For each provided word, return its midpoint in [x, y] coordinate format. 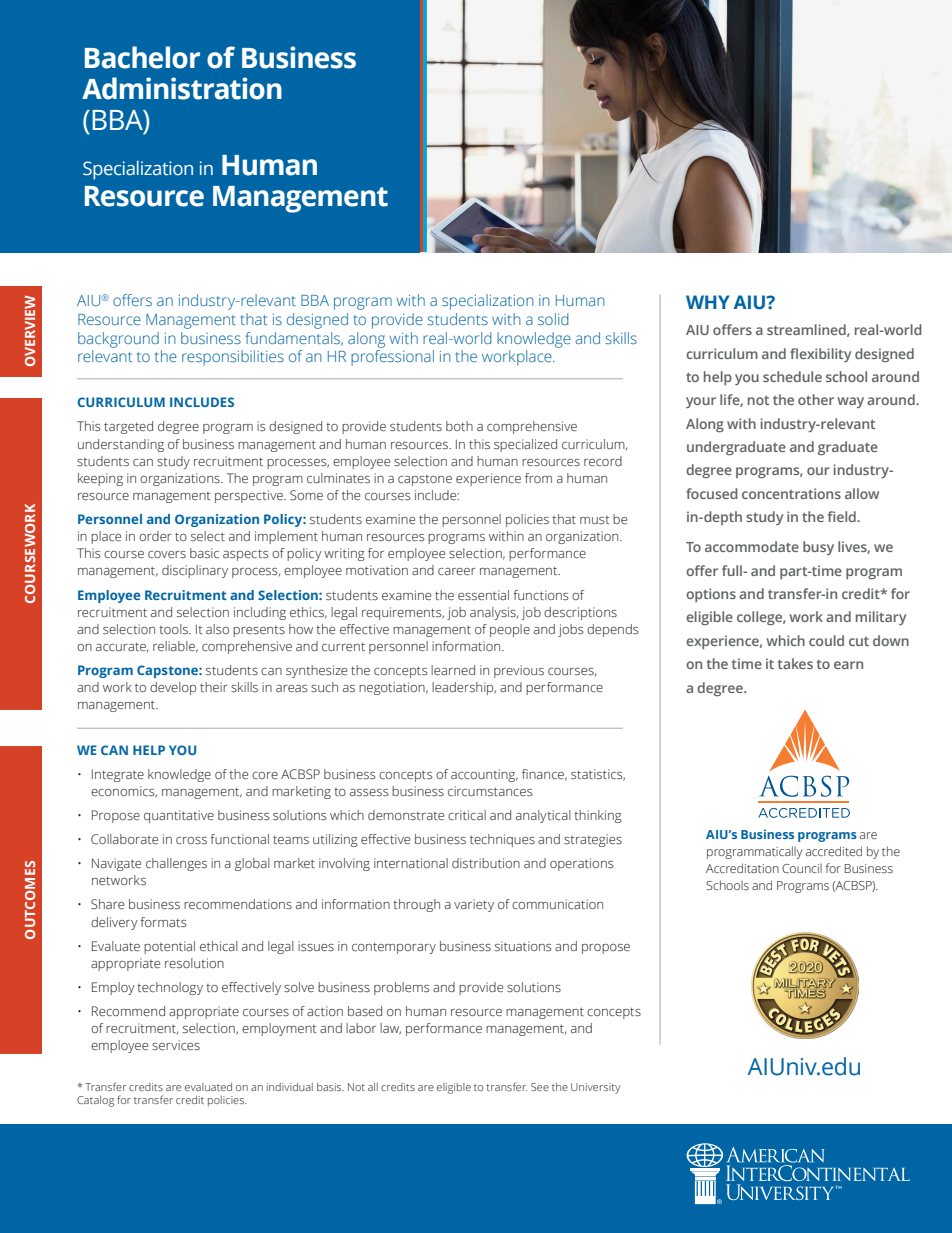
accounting [484, 775]
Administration [182, 88]
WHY [707, 302]
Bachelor [142, 57]
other [816, 399]
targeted [128, 427]
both [459, 426]
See [540, 1087]
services [176, 1045]
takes [795, 663]
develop [173, 688]
